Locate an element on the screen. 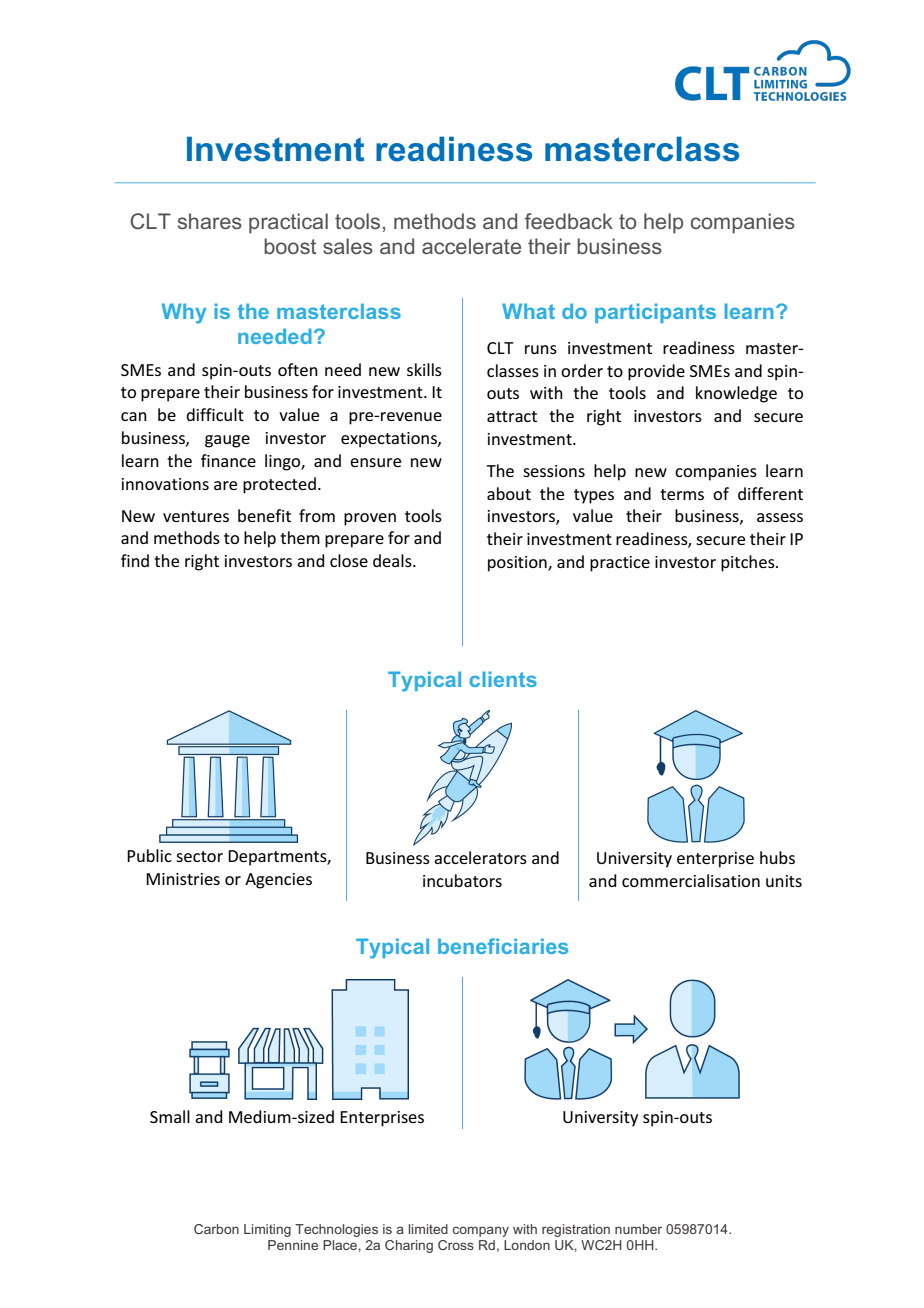 Image resolution: width=924 pixels, height=1308 pixels. hubs is located at coordinates (777, 857).
